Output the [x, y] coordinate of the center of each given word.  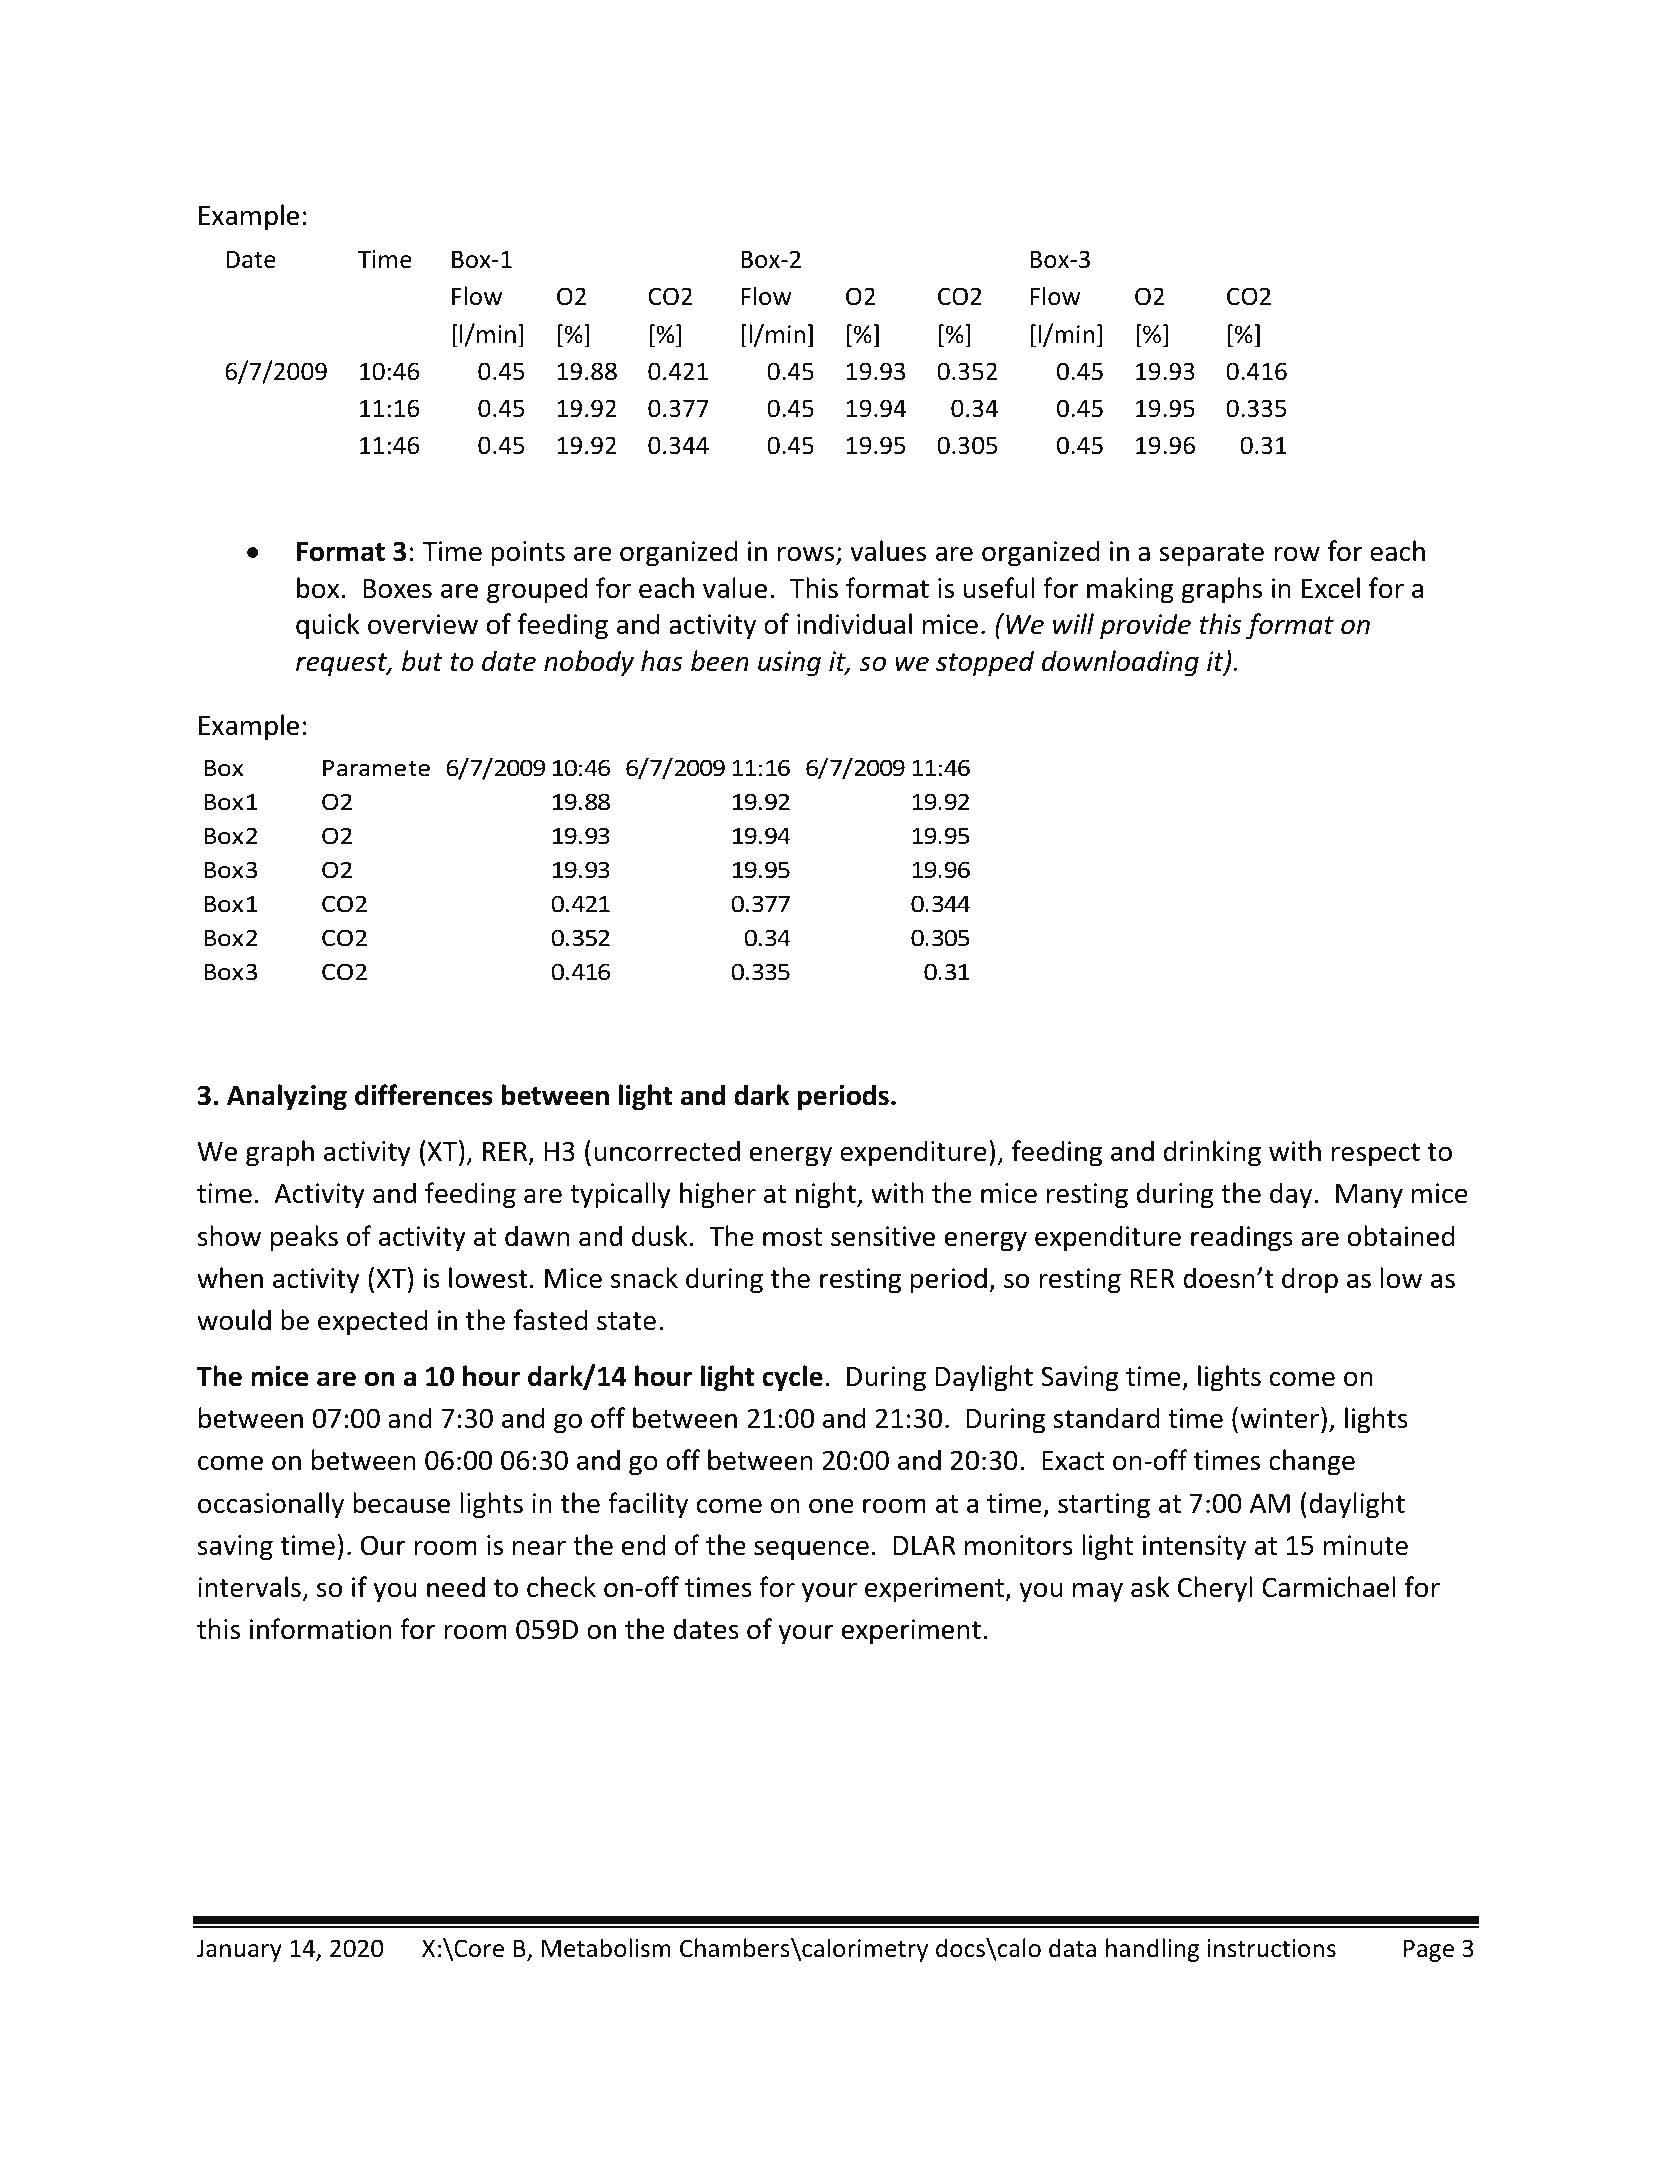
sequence [811, 1550]
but [422, 661]
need [456, 1587]
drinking [1212, 1153]
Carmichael [1328, 1587]
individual [854, 624]
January [239, 1950]
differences [424, 1095]
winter [1279, 1418]
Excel [1331, 588]
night [827, 1195]
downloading [1120, 663]
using [789, 664]
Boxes [397, 589]
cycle [792, 1378]
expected [372, 1322]
